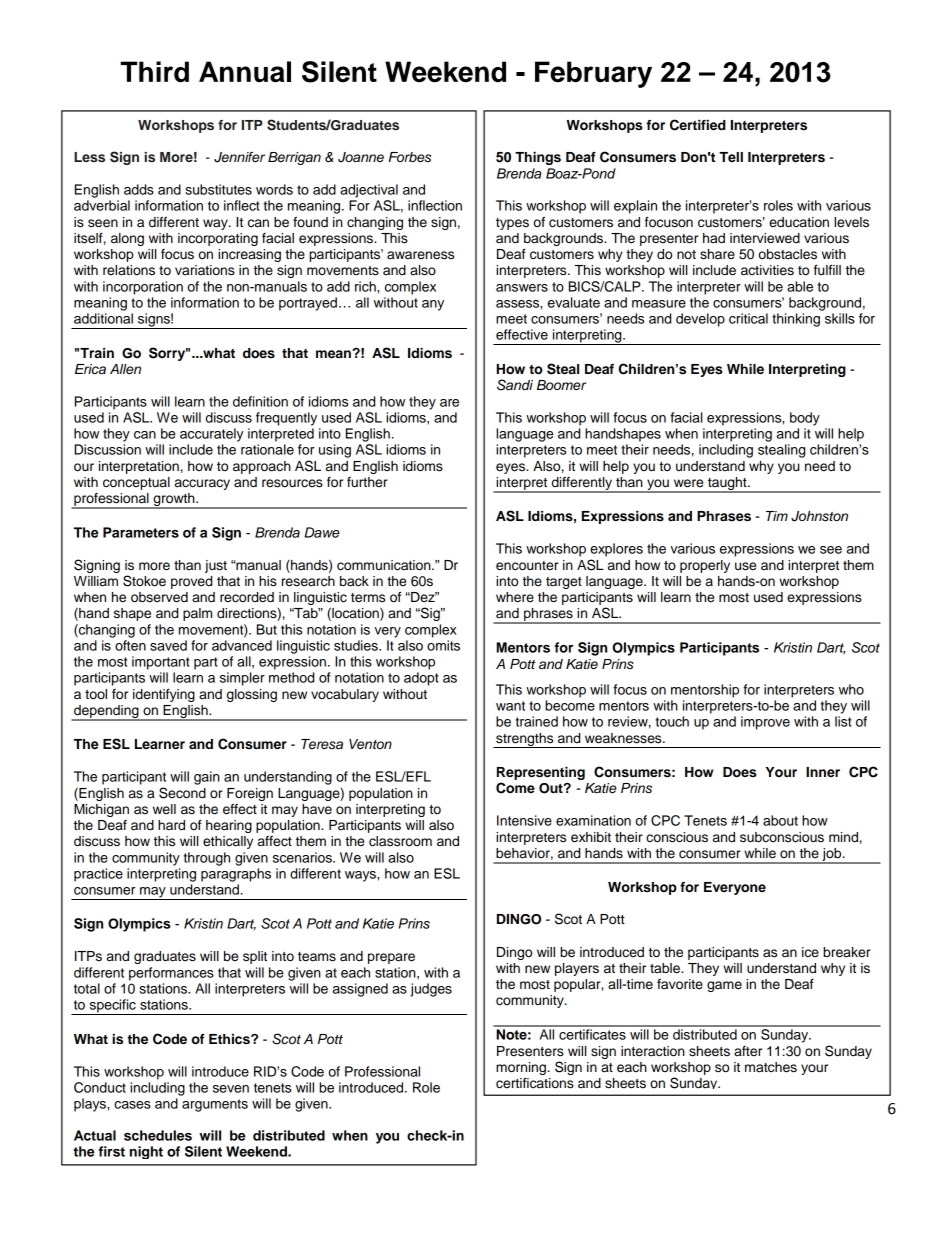  I want to click on Forbes, so click(409, 157).
